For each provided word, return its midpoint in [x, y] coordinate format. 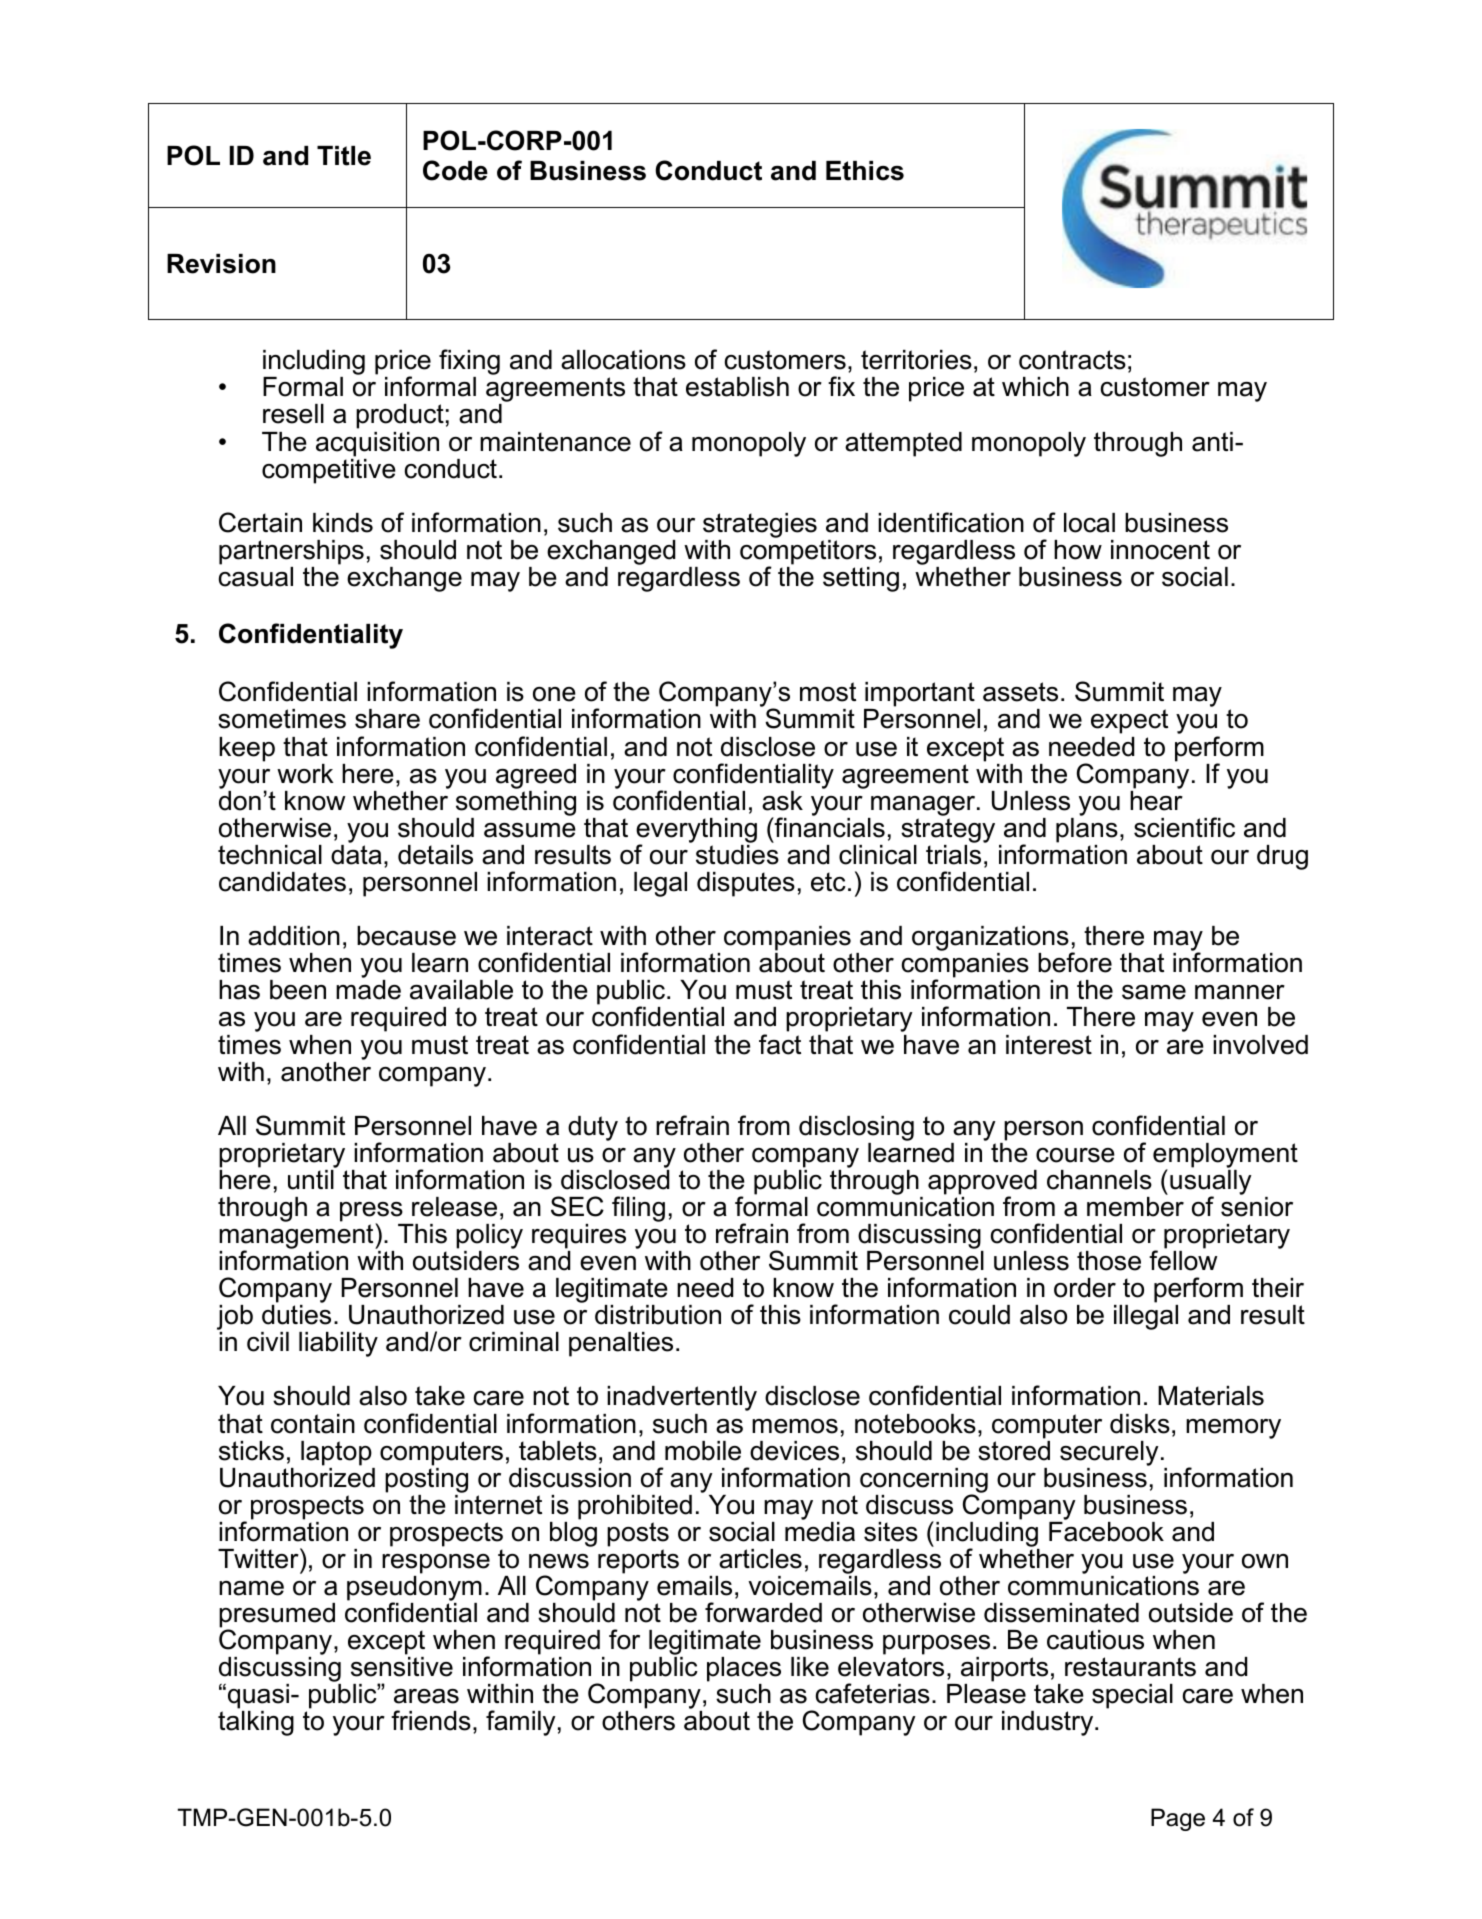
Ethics [865, 171]
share [387, 719]
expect [1129, 721]
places [744, 1669]
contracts [1072, 360]
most [828, 692]
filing [638, 1209]
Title [344, 156]
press [371, 1213]
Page [1178, 1819]
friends [431, 1720]
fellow [1183, 1260]
